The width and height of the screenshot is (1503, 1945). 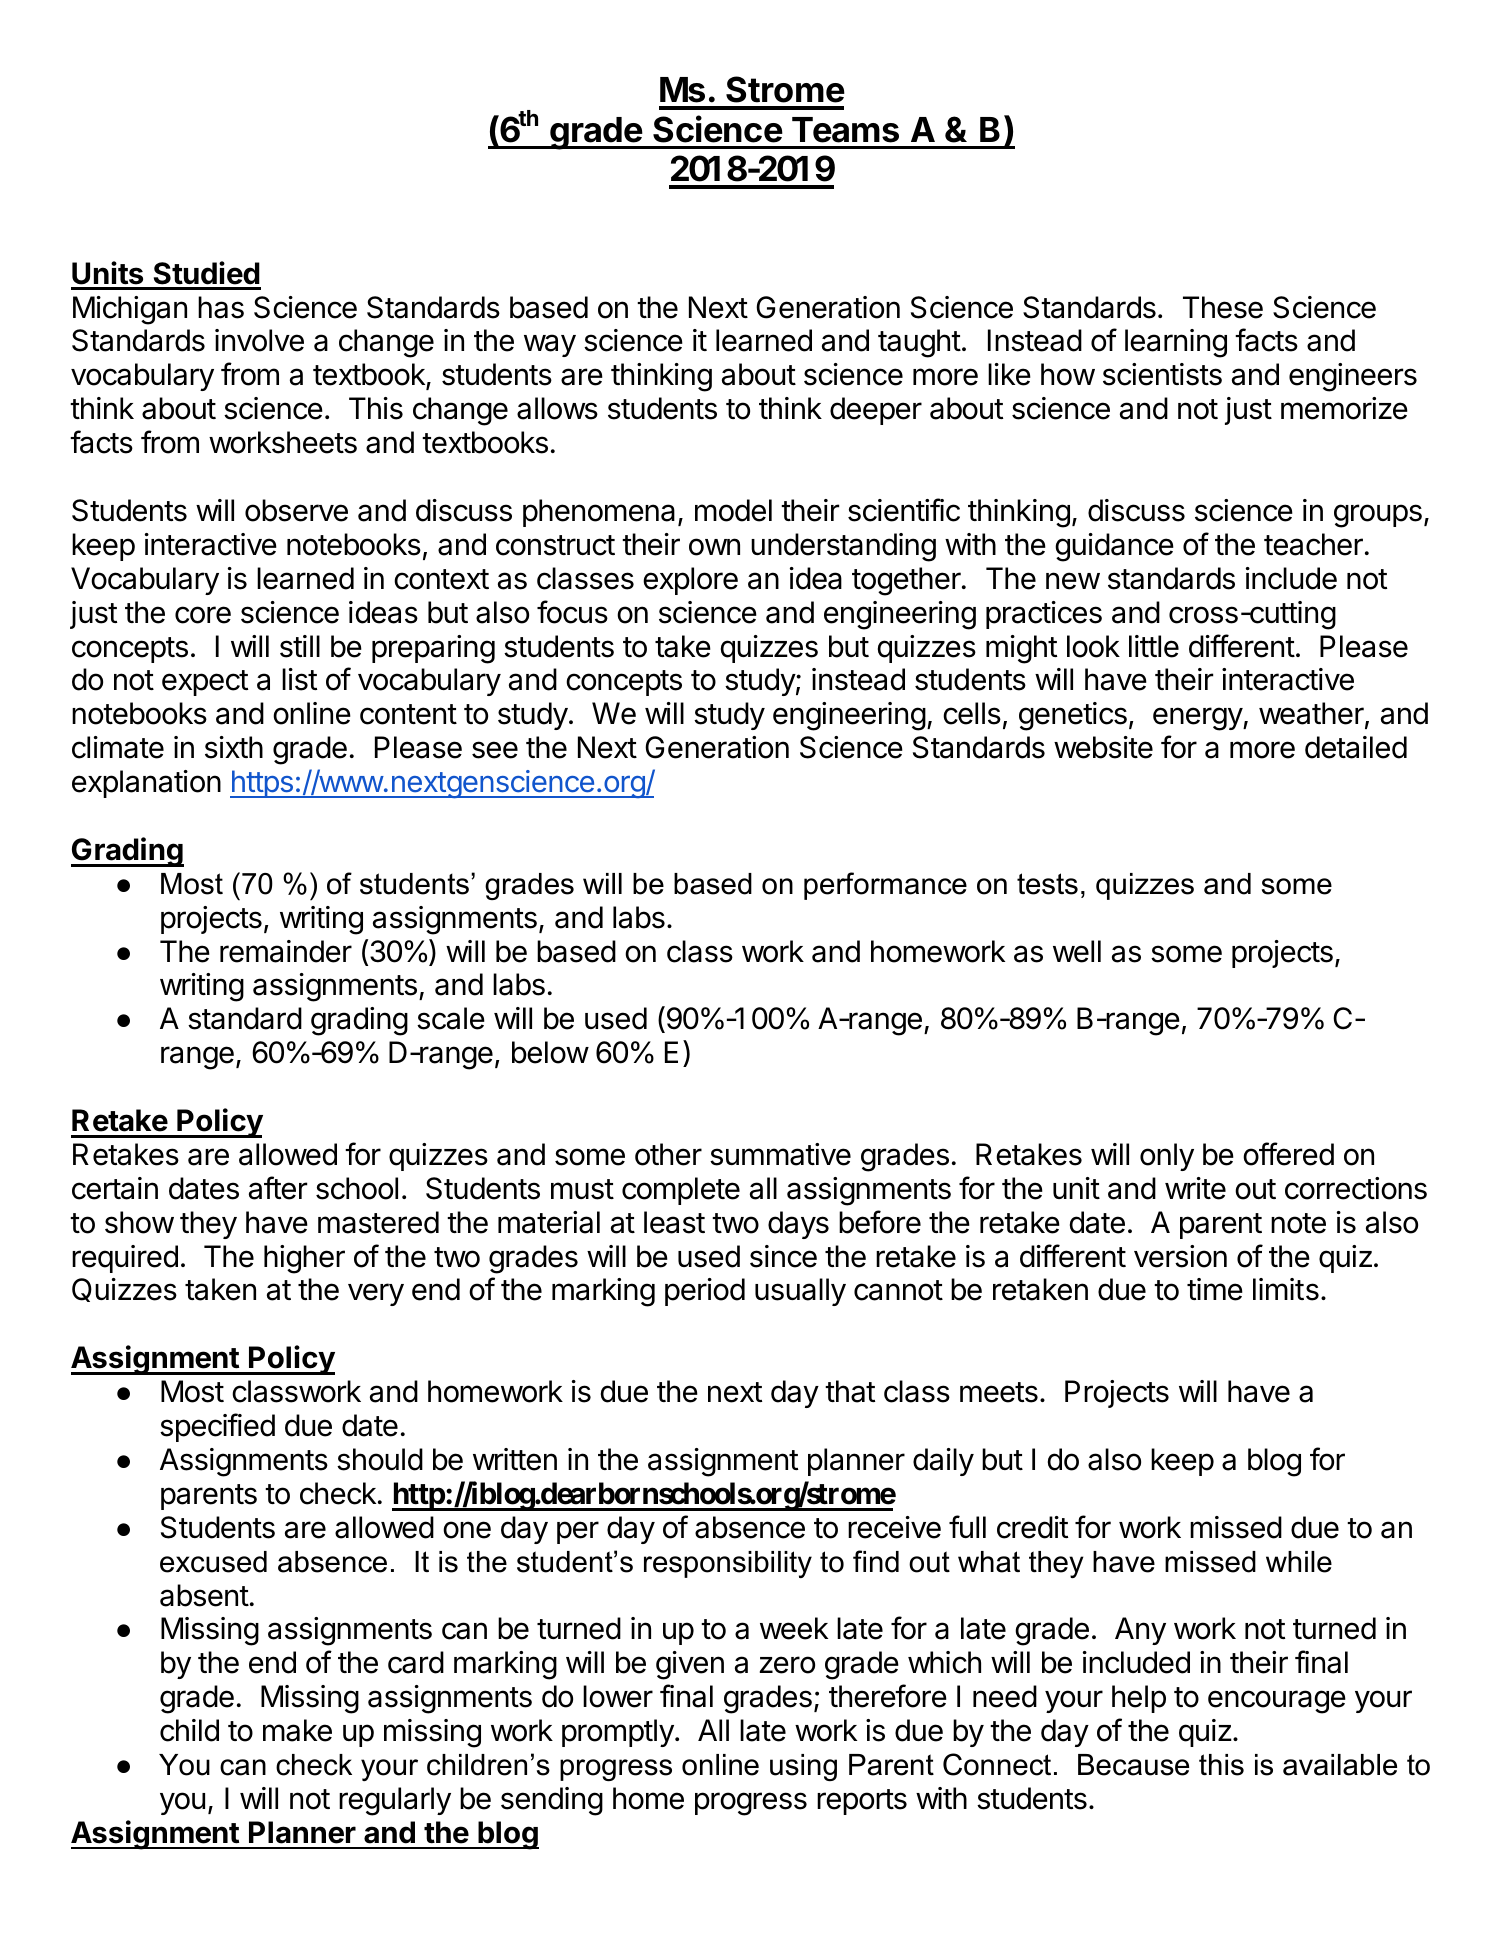 I want to click on remainder, so click(x=286, y=951).
